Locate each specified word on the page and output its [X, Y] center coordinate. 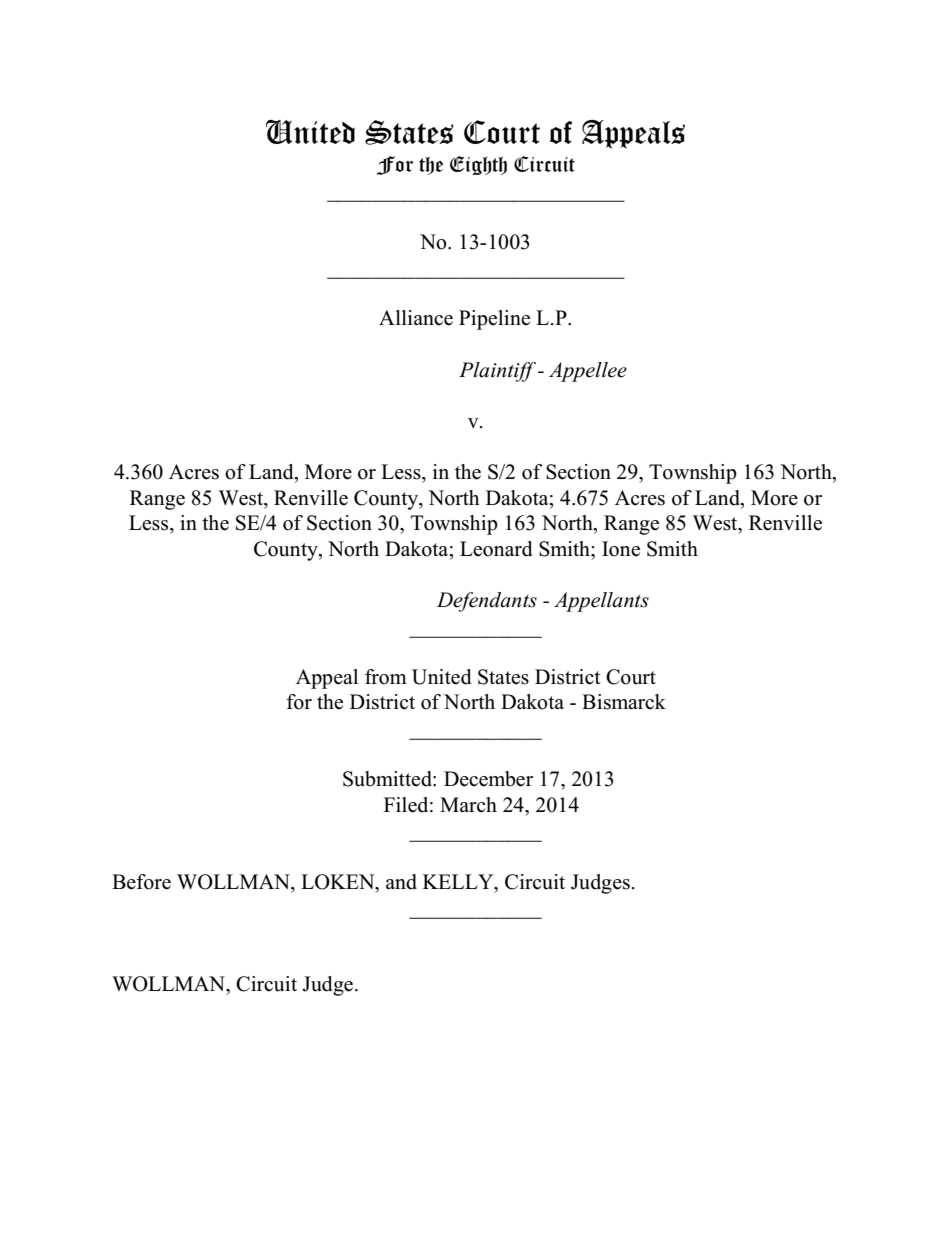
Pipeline [494, 320]
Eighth [478, 165]
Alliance [416, 318]
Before [141, 882]
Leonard [496, 549]
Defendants [487, 602]
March [468, 805]
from [386, 677]
